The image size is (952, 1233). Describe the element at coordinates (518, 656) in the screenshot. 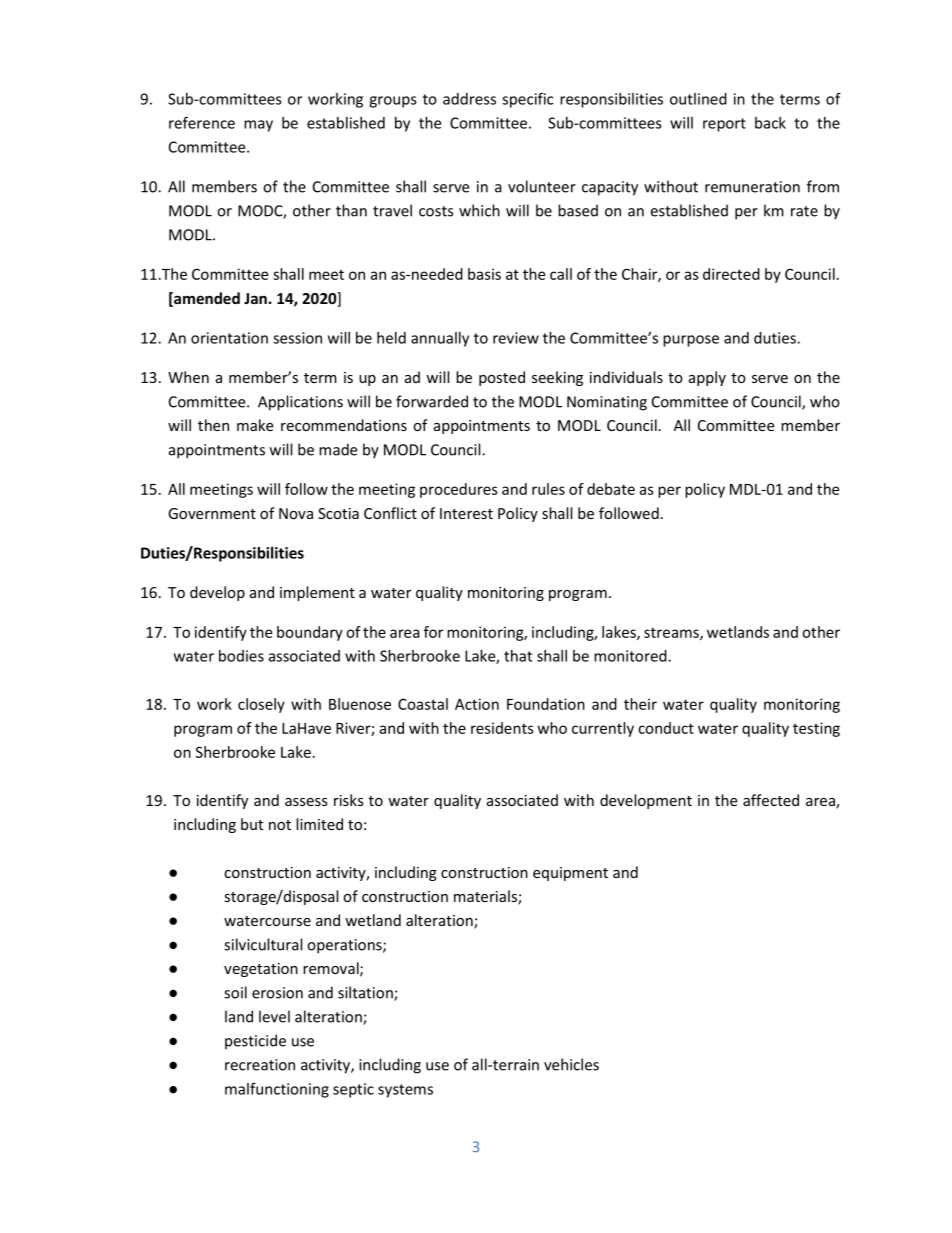

I see `that` at that location.
